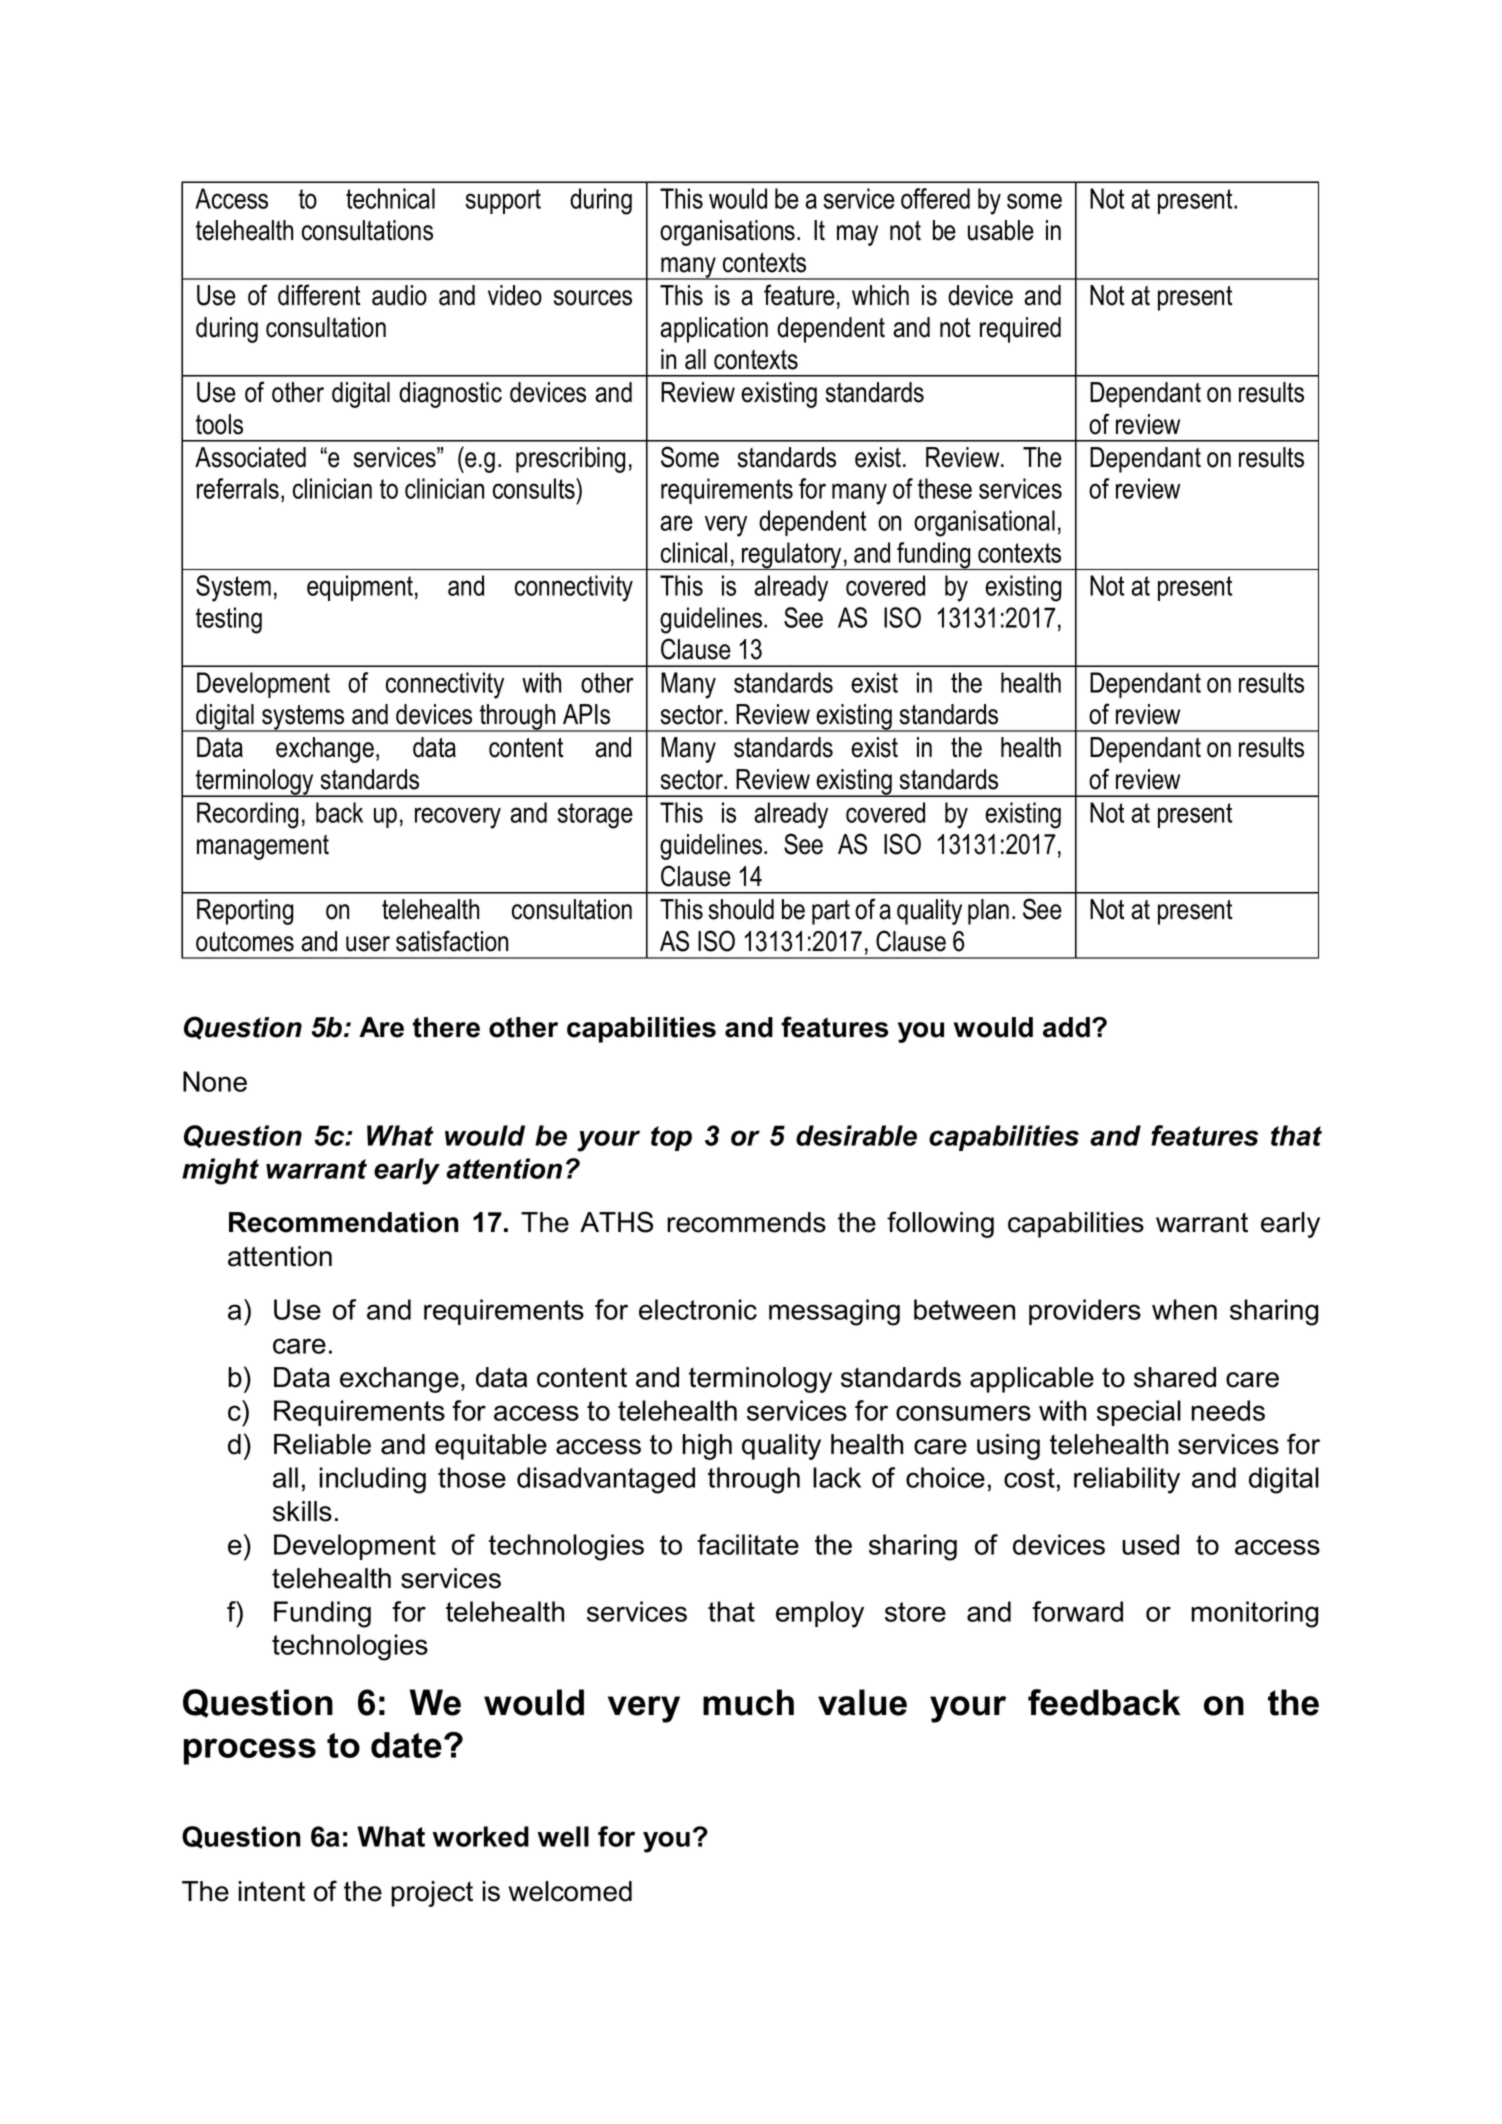 Image resolution: width=1502 pixels, height=2124 pixels. Describe the element at coordinates (1001, 230) in the screenshot. I see `usable` at that location.
